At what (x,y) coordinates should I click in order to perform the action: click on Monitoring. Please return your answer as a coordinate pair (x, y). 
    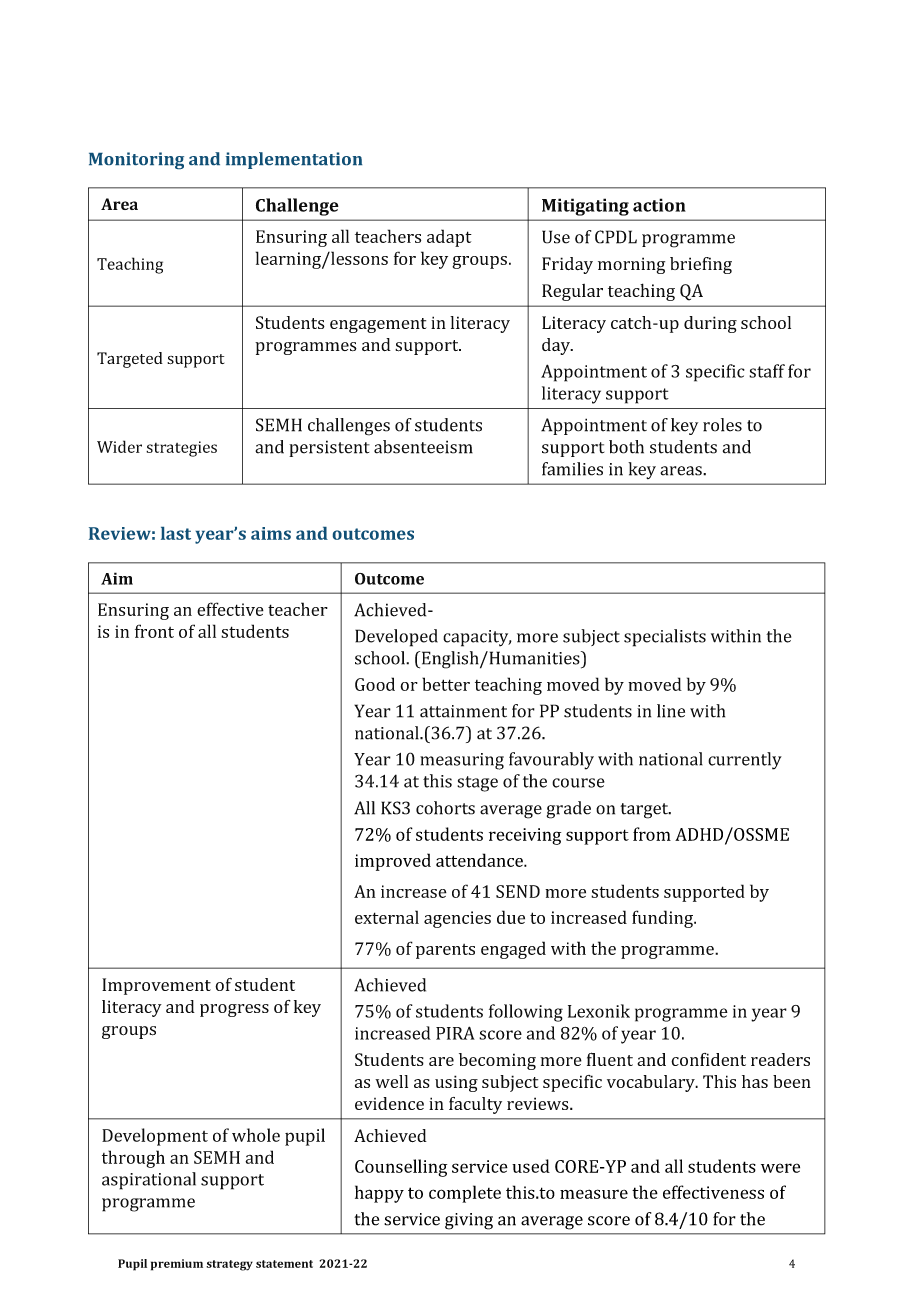
    Looking at the image, I should click on (136, 160).
